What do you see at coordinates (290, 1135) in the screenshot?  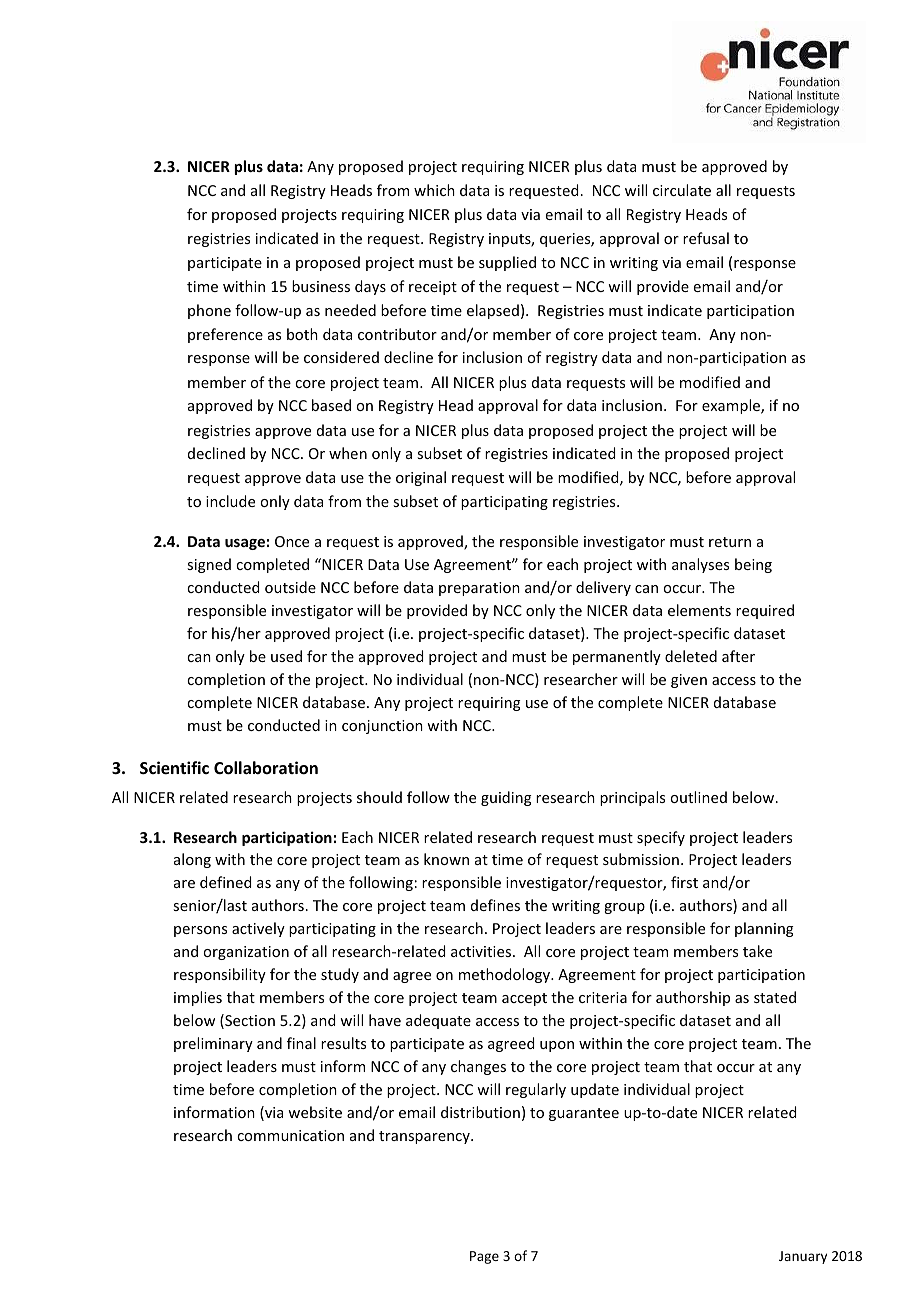 I see `communication` at bounding box center [290, 1135].
